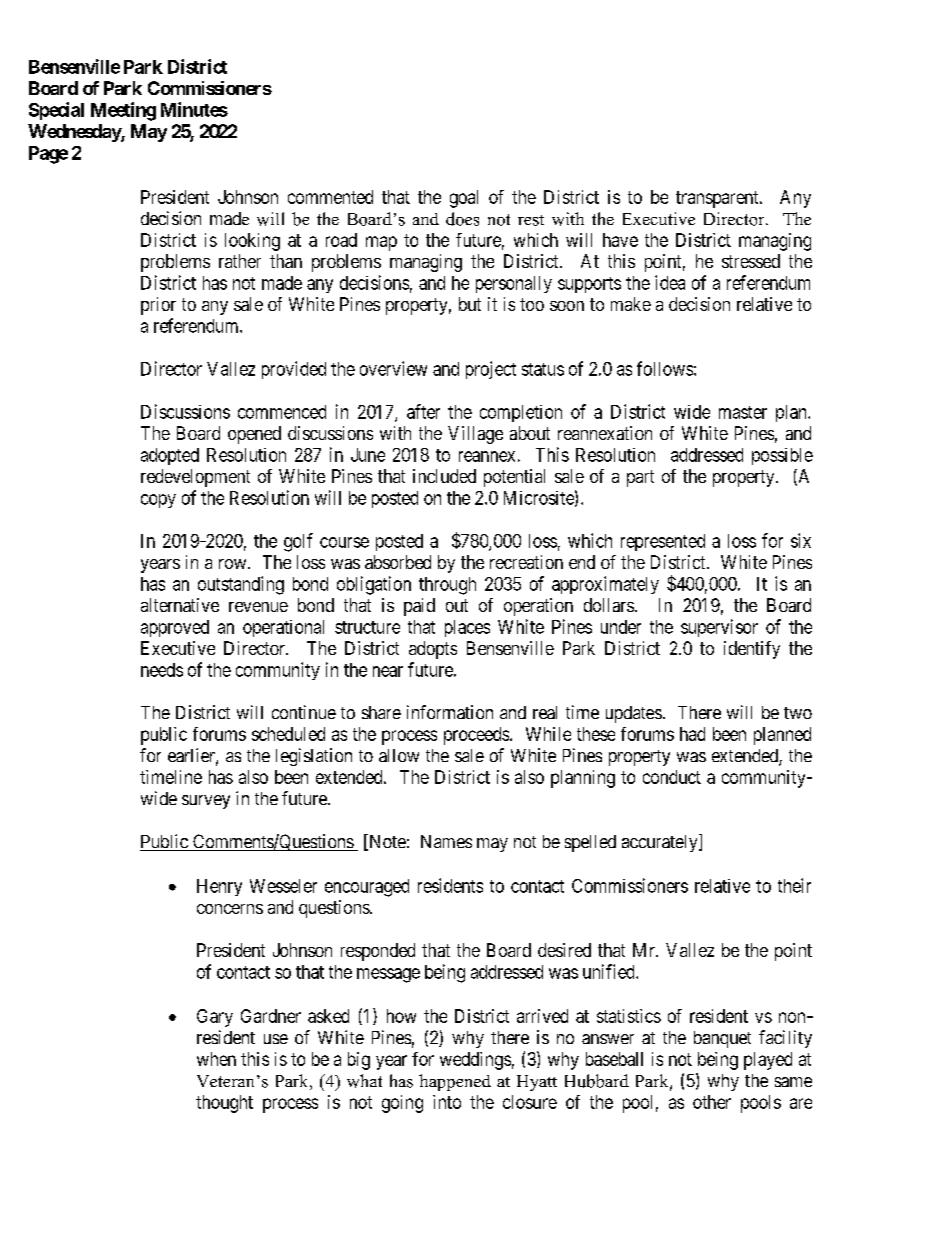 The height and width of the screenshot is (1233, 952). Describe the element at coordinates (419, 607) in the screenshot. I see `paid` at that location.
